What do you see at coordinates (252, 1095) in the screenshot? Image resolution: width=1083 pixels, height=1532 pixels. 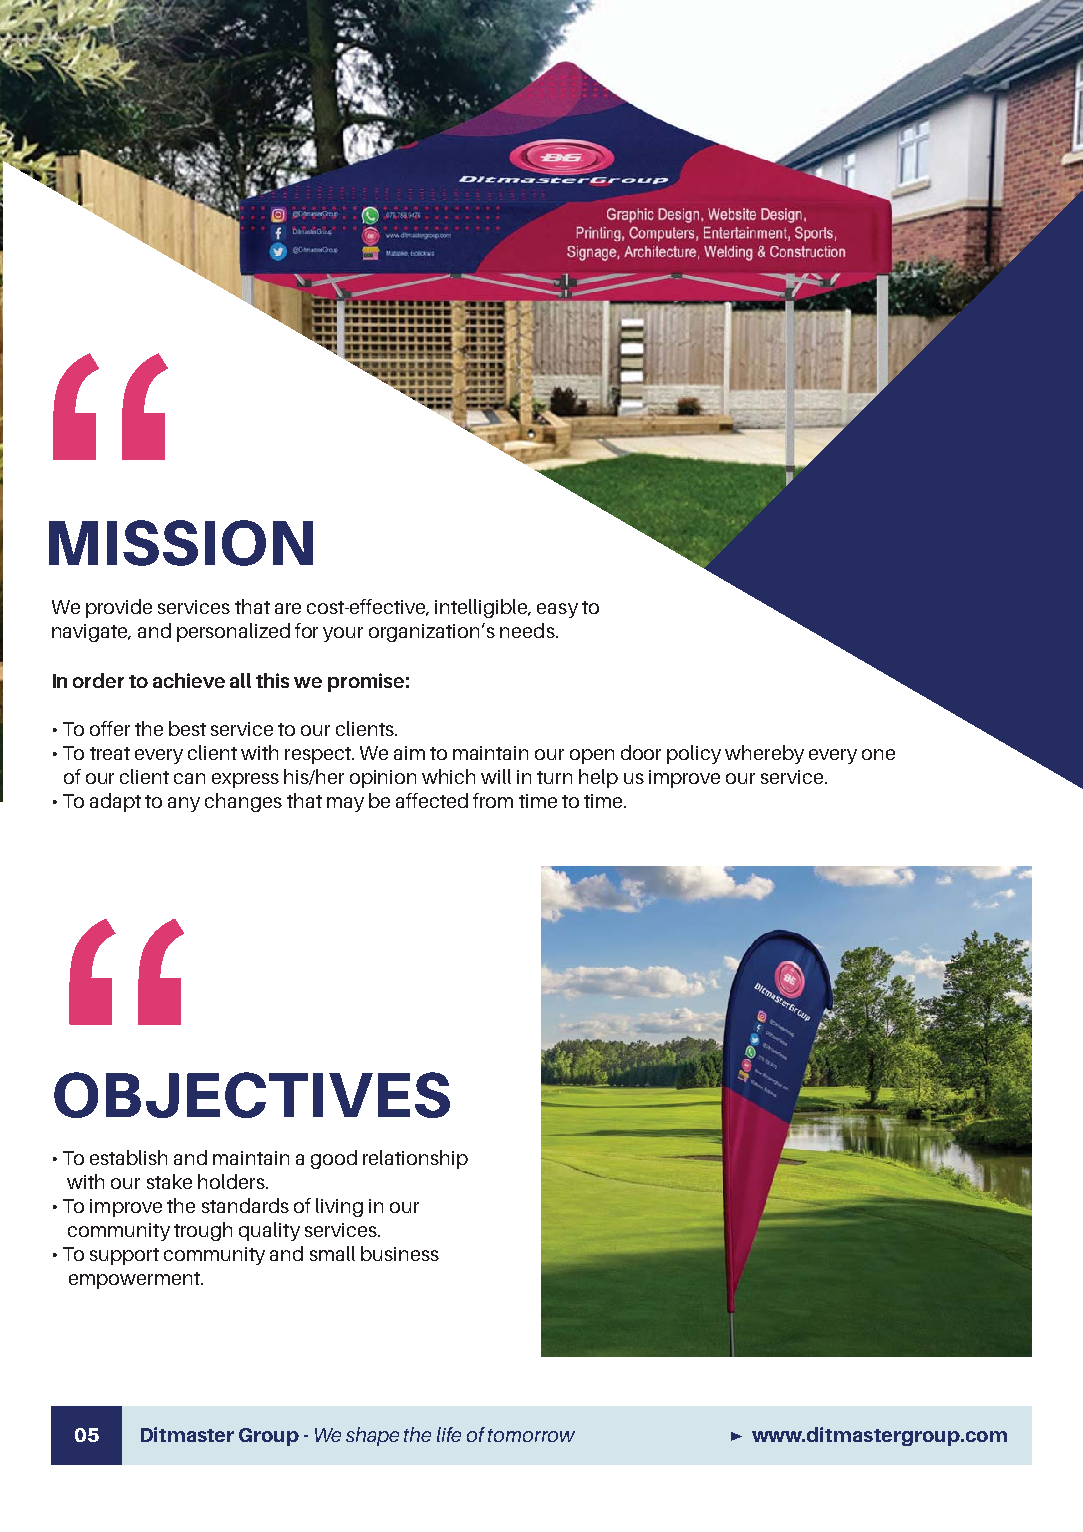 I see `OBJECTIVES` at bounding box center [252, 1095].
